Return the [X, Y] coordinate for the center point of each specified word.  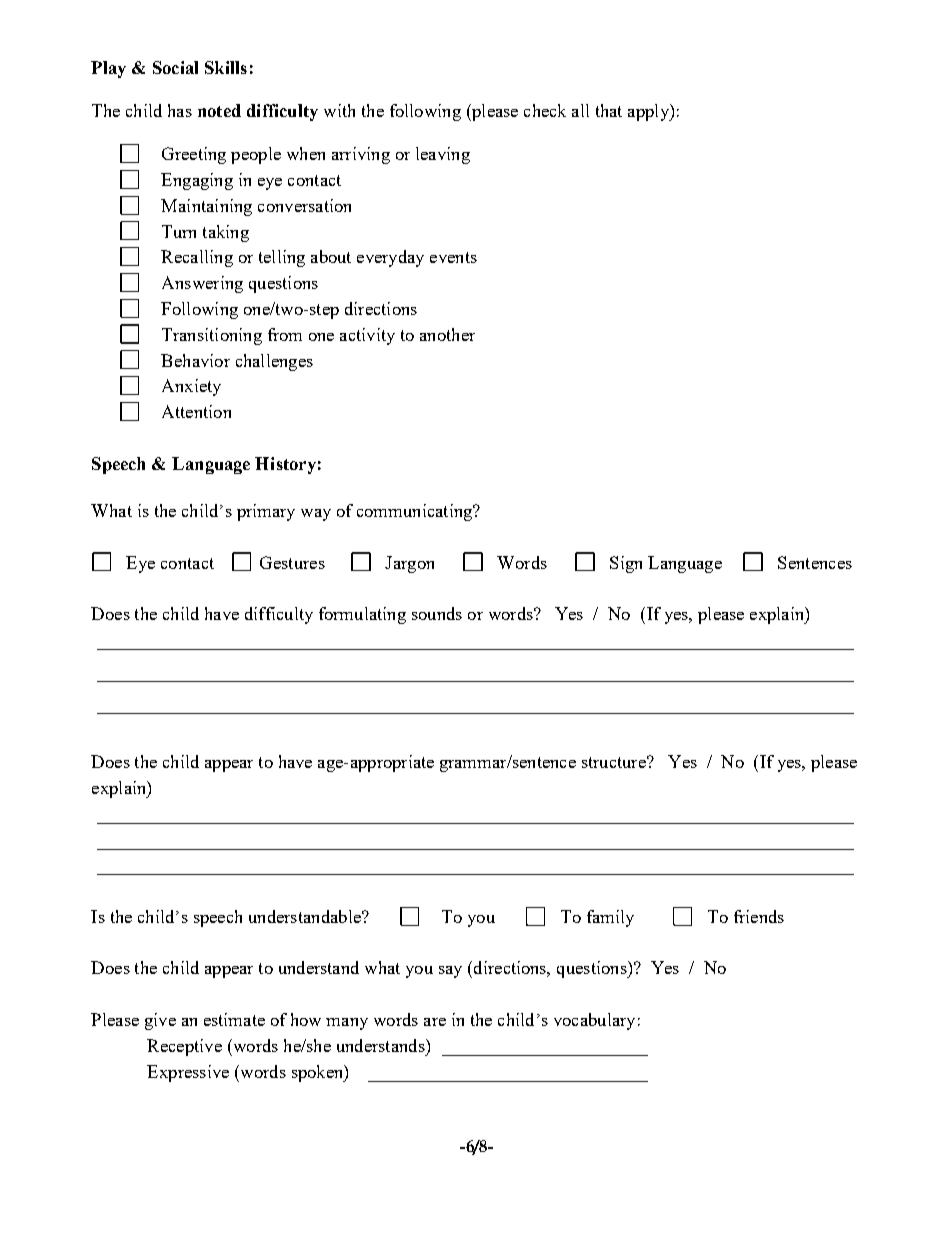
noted [219, 110]
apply [649, 112]
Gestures [292, 562]
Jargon [409, 564]
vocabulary [594, 1021]
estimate [234, 1019]
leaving [443, 155]
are [435, 1022]
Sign [626, 564]
